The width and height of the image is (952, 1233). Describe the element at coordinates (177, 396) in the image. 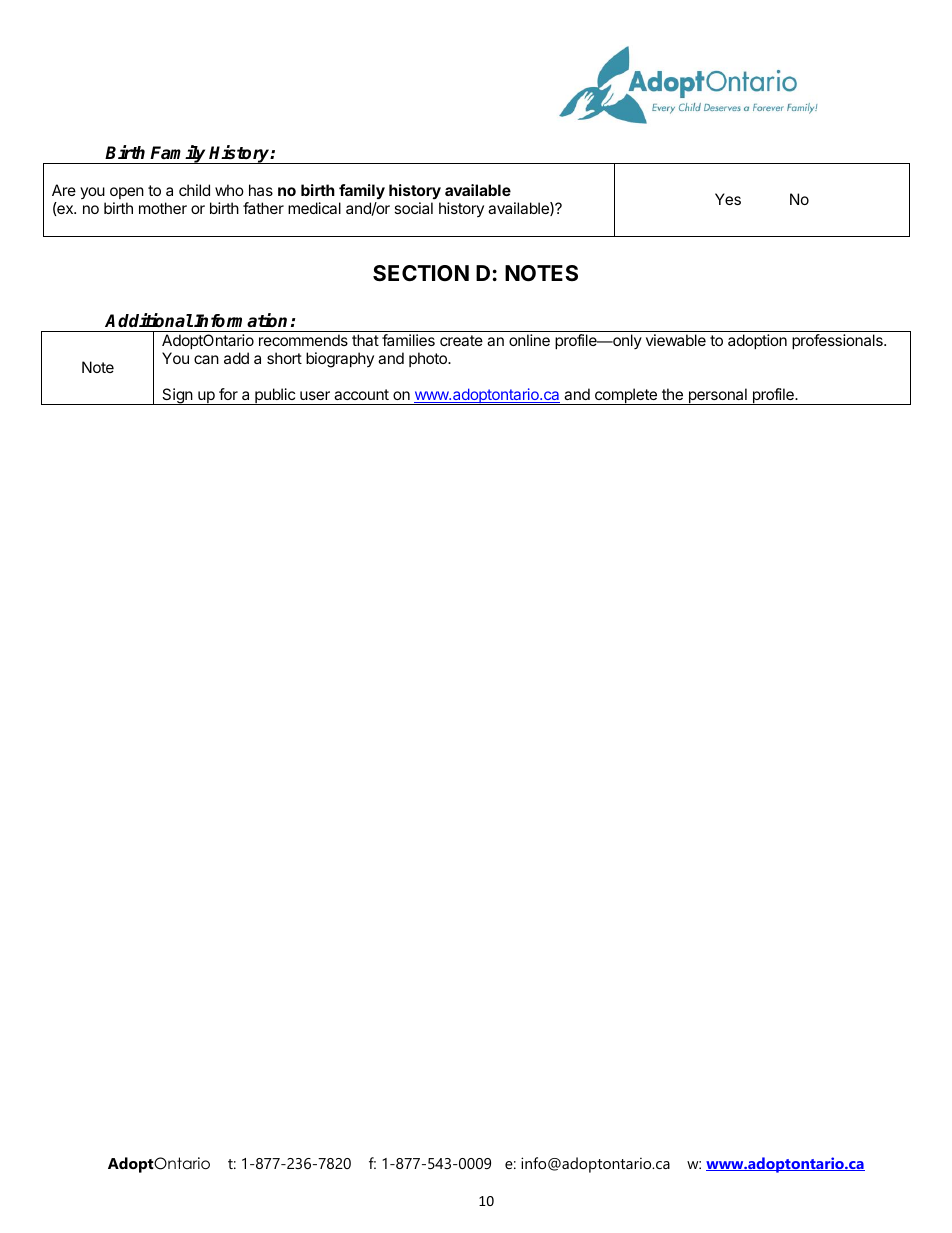

I see `Sign` at that location.
